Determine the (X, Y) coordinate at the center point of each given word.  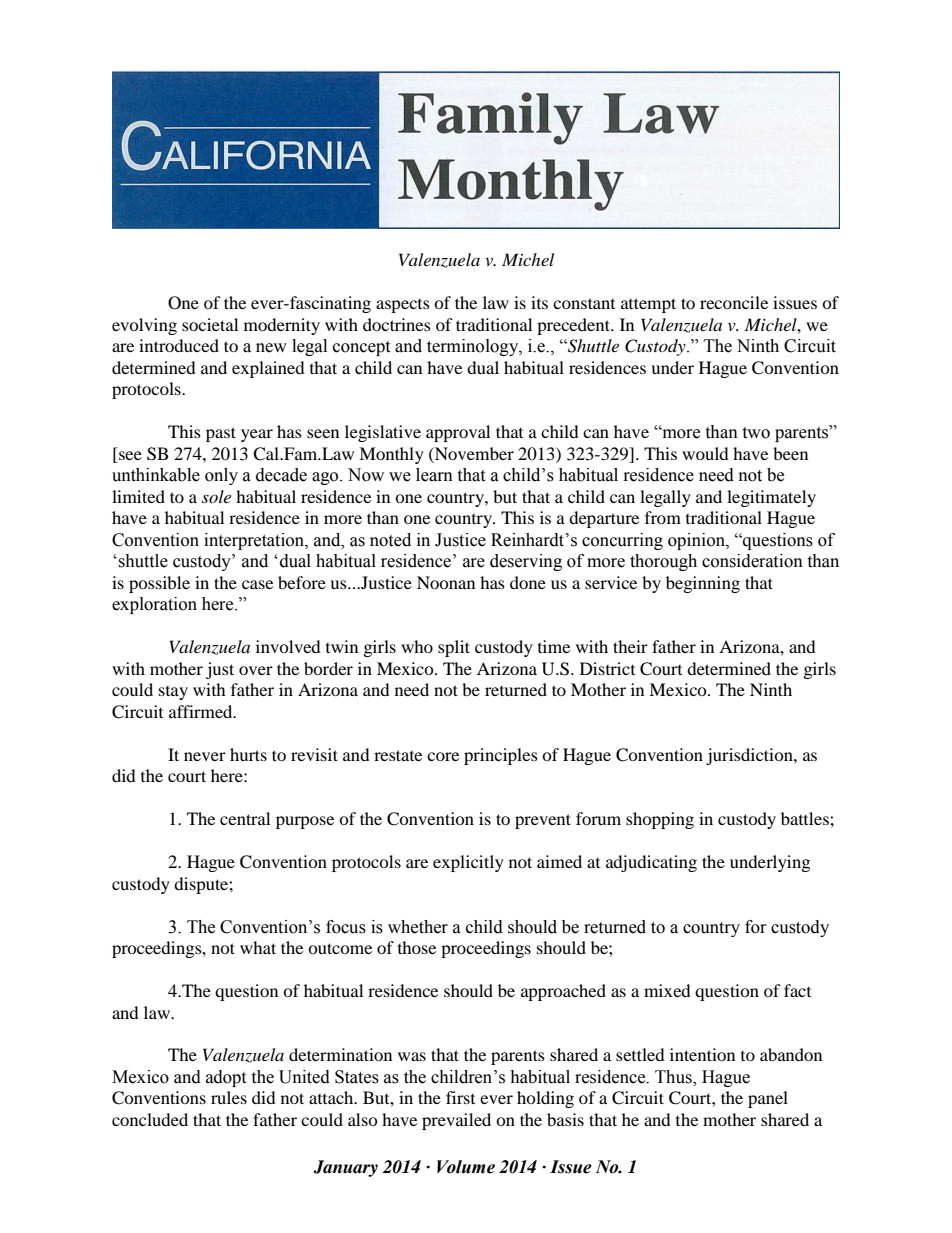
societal (210, 324)
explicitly (468, 863)
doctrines (397, 324)
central (245, 818)
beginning (703, 584)
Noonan (446, 582)
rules (229, 1097)
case (257, 584)
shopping (660, 820)
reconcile (734, 302)
